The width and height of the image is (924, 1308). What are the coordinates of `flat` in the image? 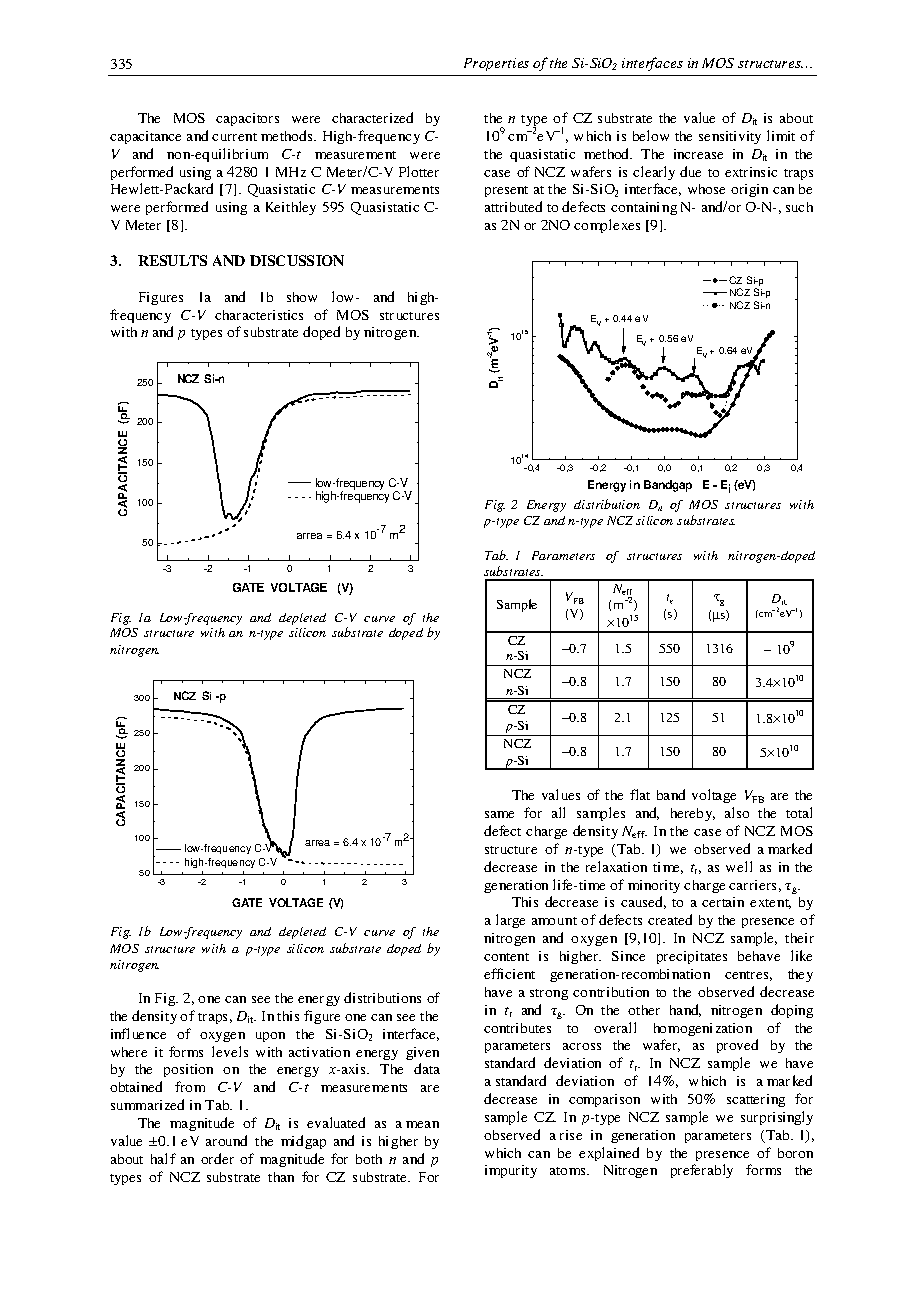 It's located at (640, 794).
